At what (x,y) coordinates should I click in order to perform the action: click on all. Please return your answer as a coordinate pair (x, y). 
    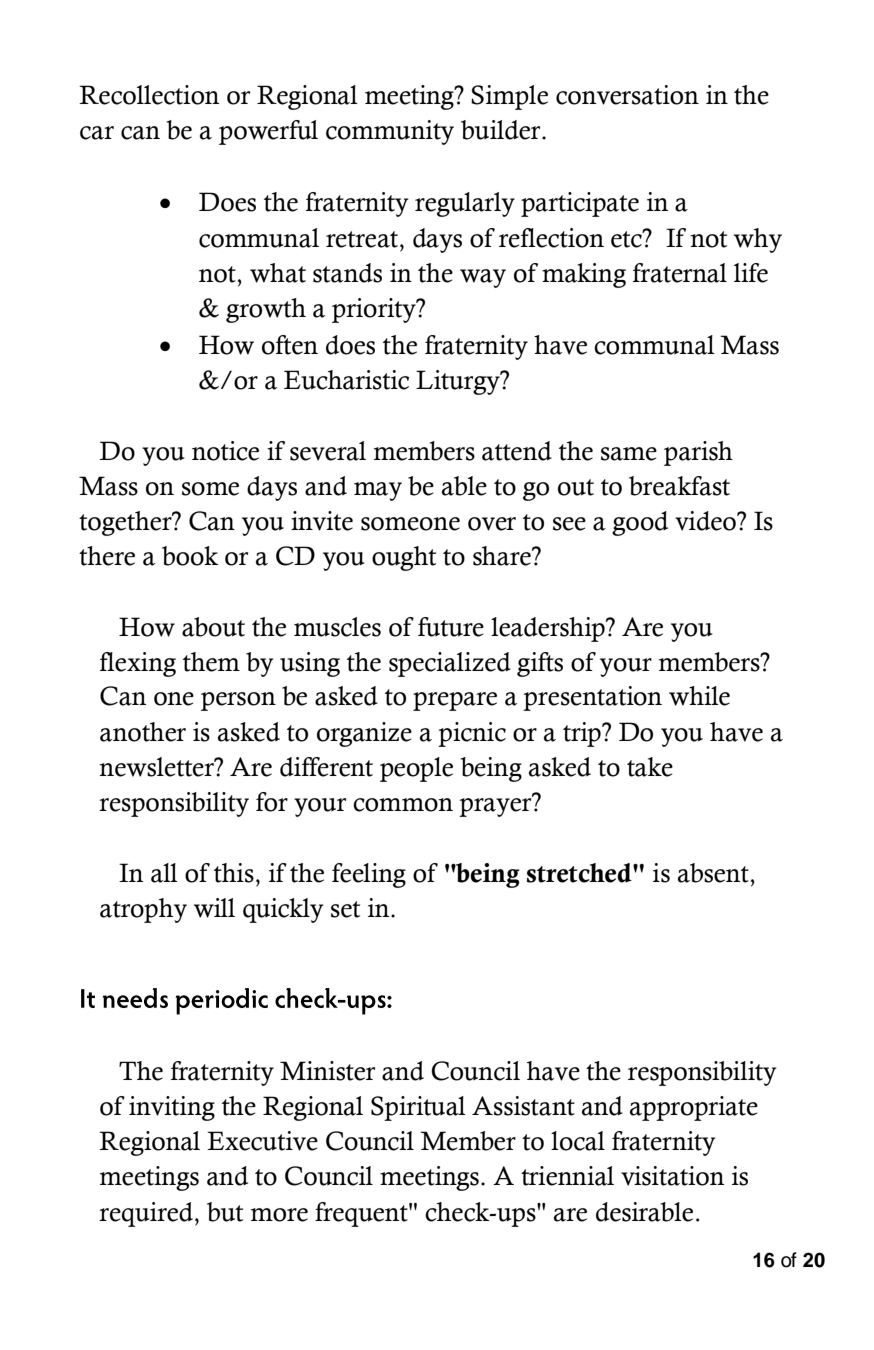
    Looking at the image, I should click on (164, 873).
